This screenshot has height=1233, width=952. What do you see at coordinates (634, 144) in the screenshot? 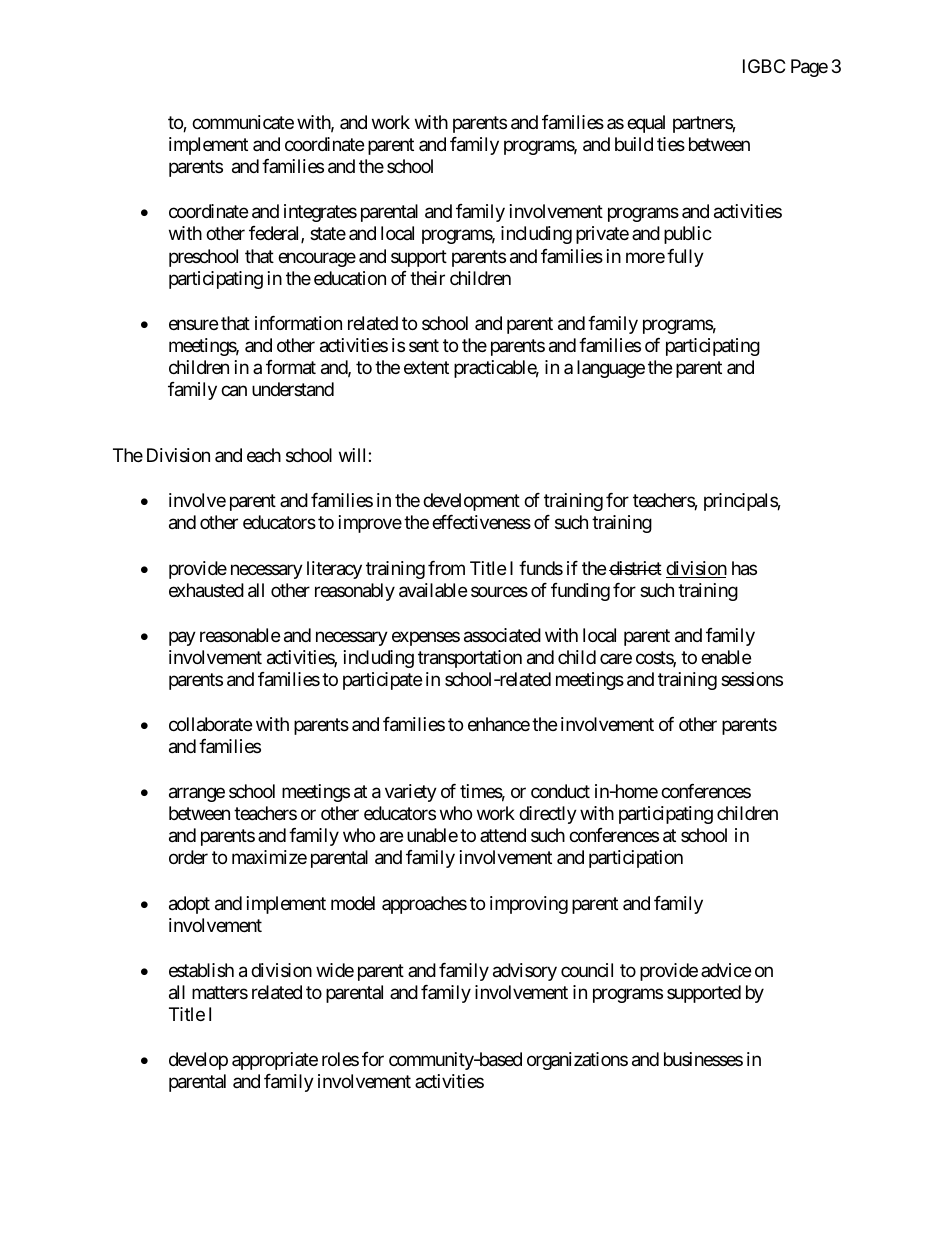
I see `build` at bounding box center [634, 144].
